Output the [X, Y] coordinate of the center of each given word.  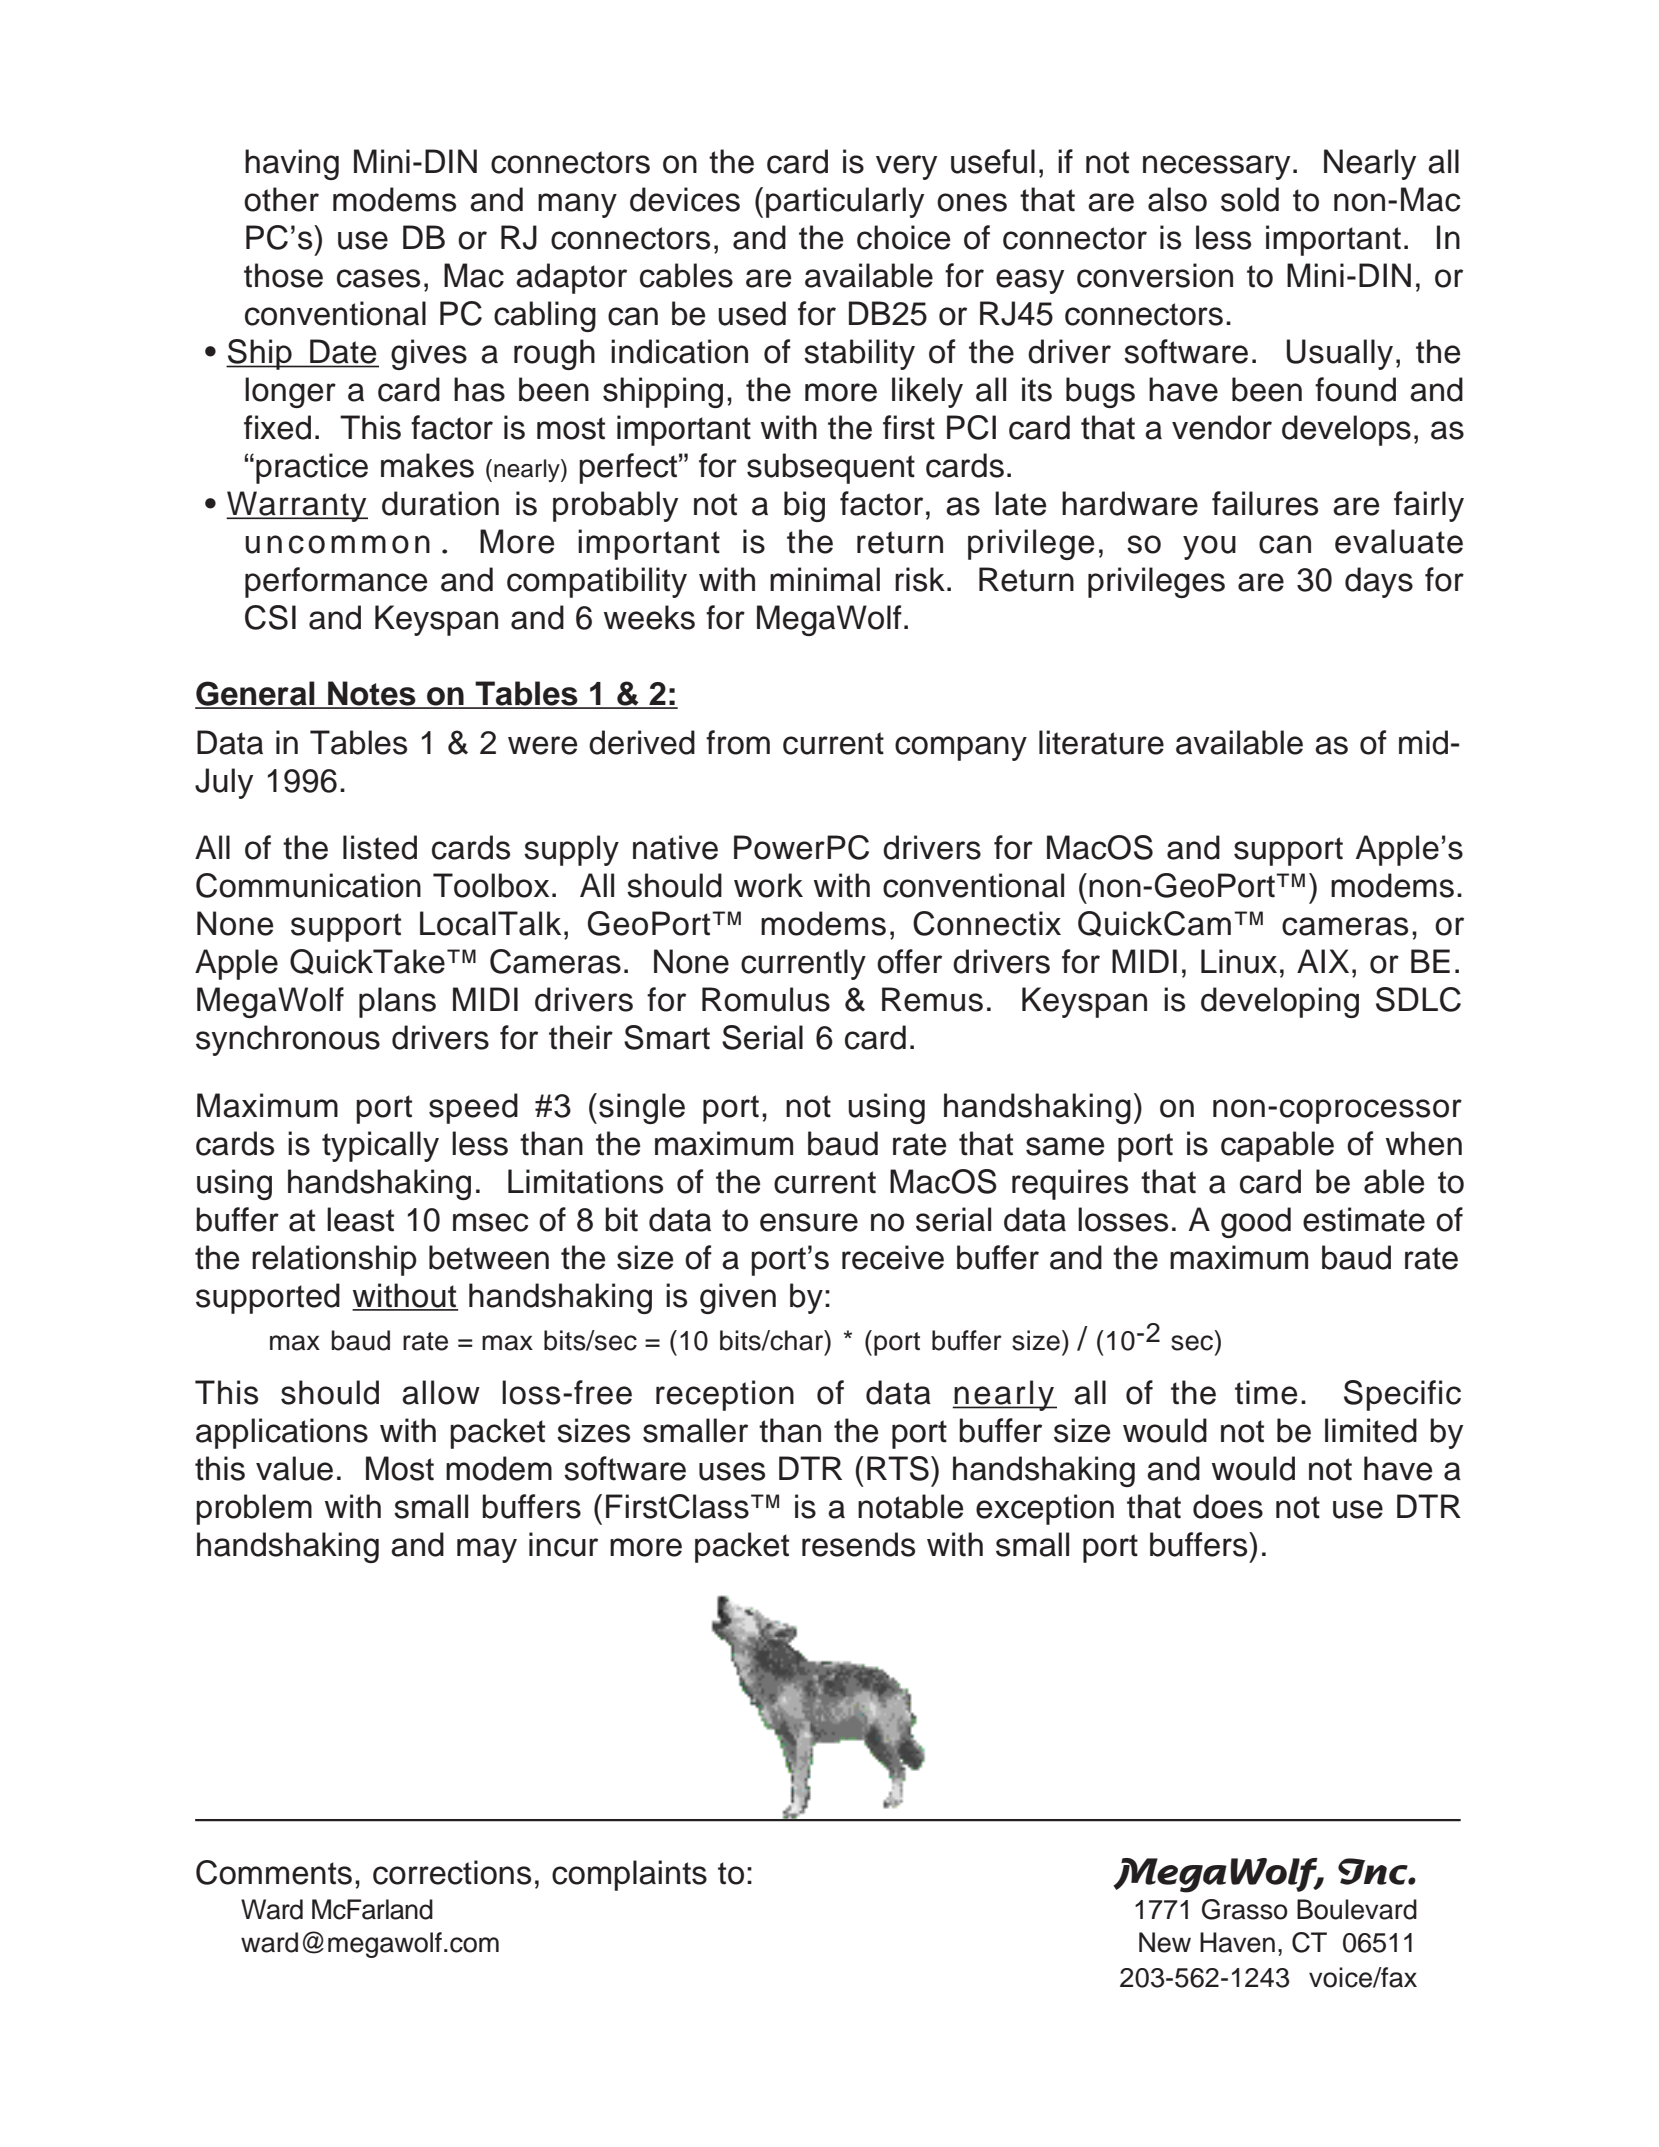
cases [378, 278]
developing [1280, 1002]
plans [397, 1002]
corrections [452, 1872]
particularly [845, 202]
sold [1250, 199]
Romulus [766, 999]
